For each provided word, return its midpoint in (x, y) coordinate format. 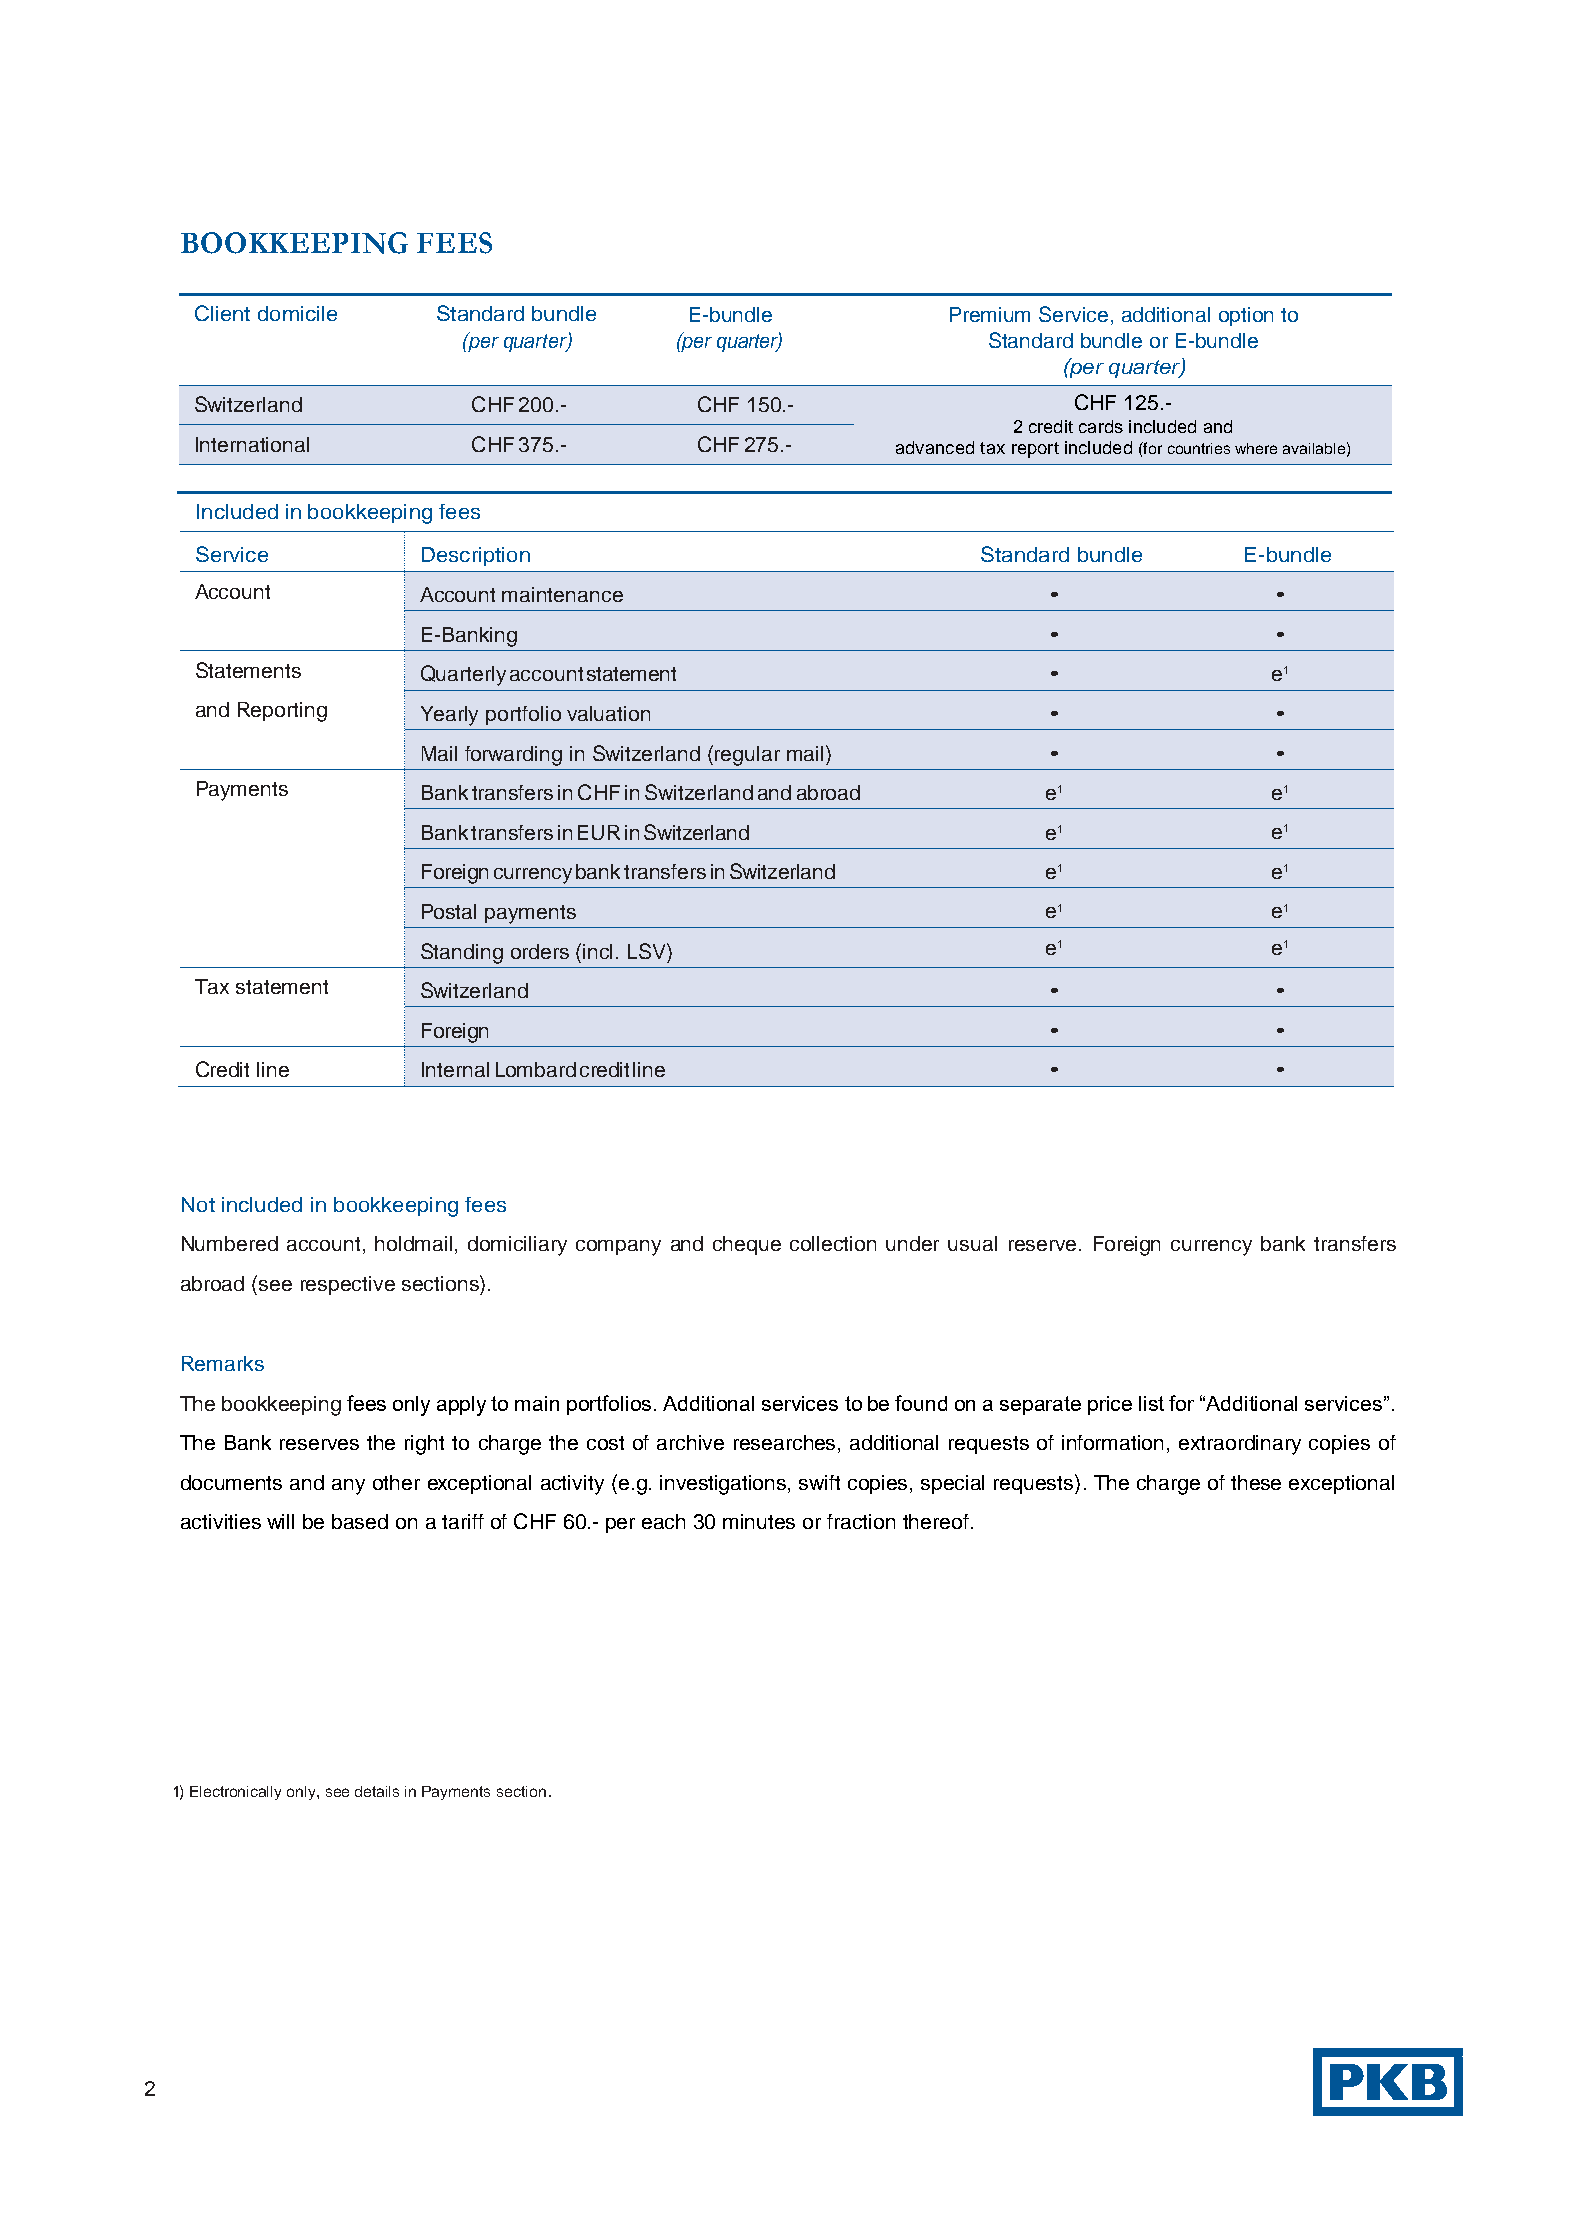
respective (348, 1285)
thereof (936, 1521)
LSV (648, 951)
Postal (449, 911)
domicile (297, 313)
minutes (759, 1521)
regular (747, 756)
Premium (990, 314)
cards (1101, 426)
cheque (747, 1245)
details (377, 1791)
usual (972, 1243)
